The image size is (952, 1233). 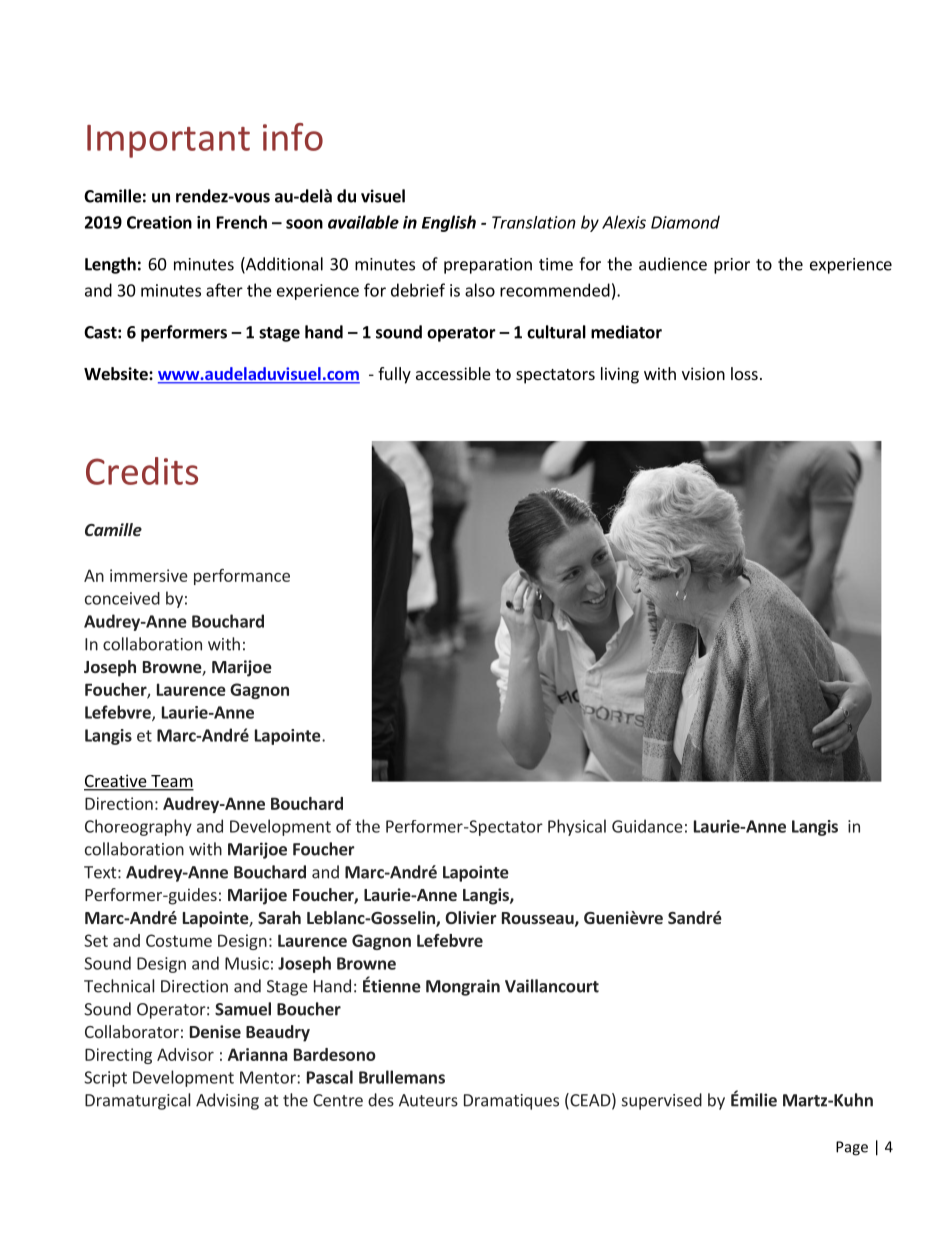 What do you see at coordinates (179, 940) in the screenshot?
I see `Costume` at bounding box center [179, 940].
